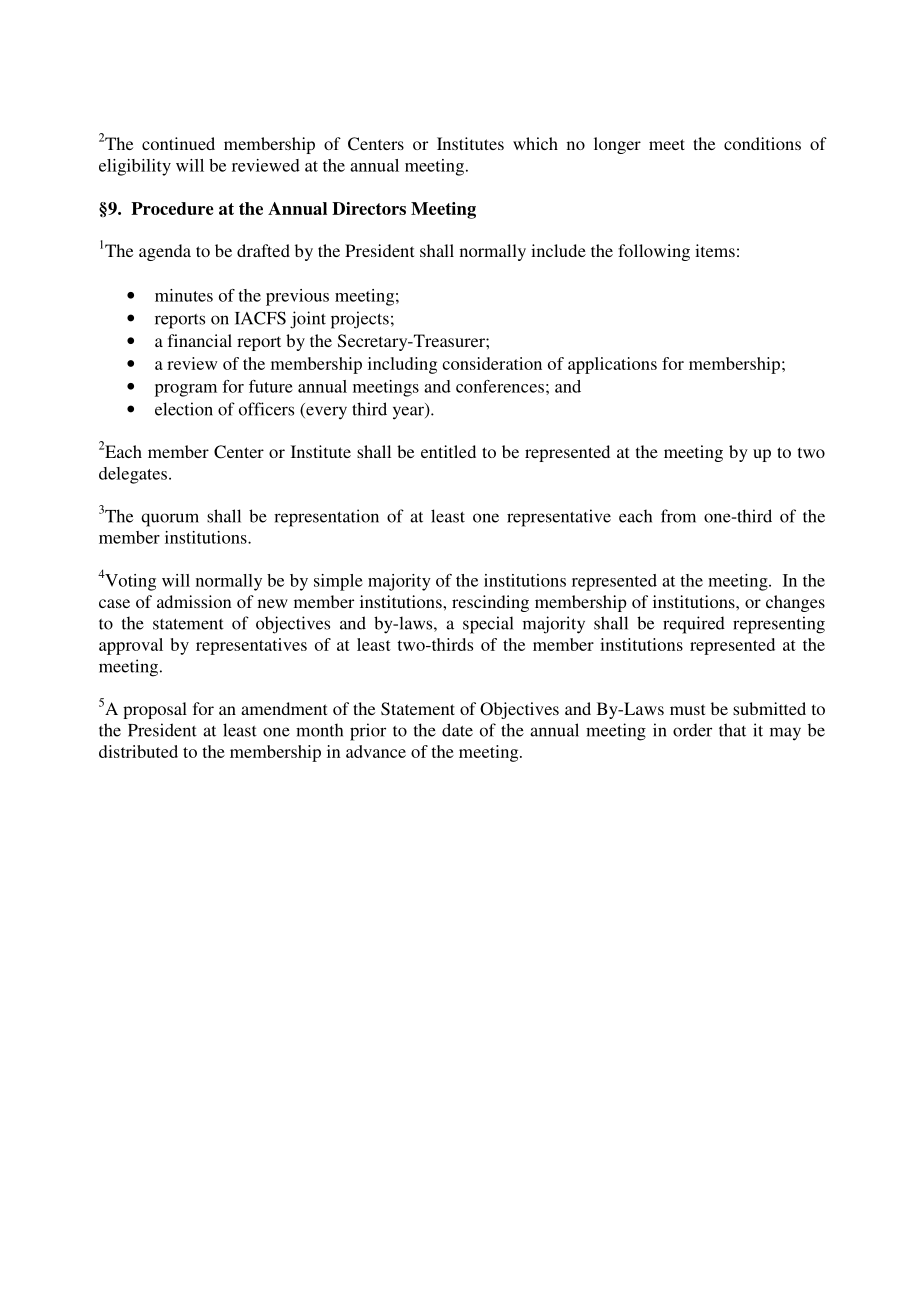 This screenshot has height=1308, width=924. What do you see at coordinates (170, 520) in the screenshot?
I see `quorum` at bounding box center [170, 520].
